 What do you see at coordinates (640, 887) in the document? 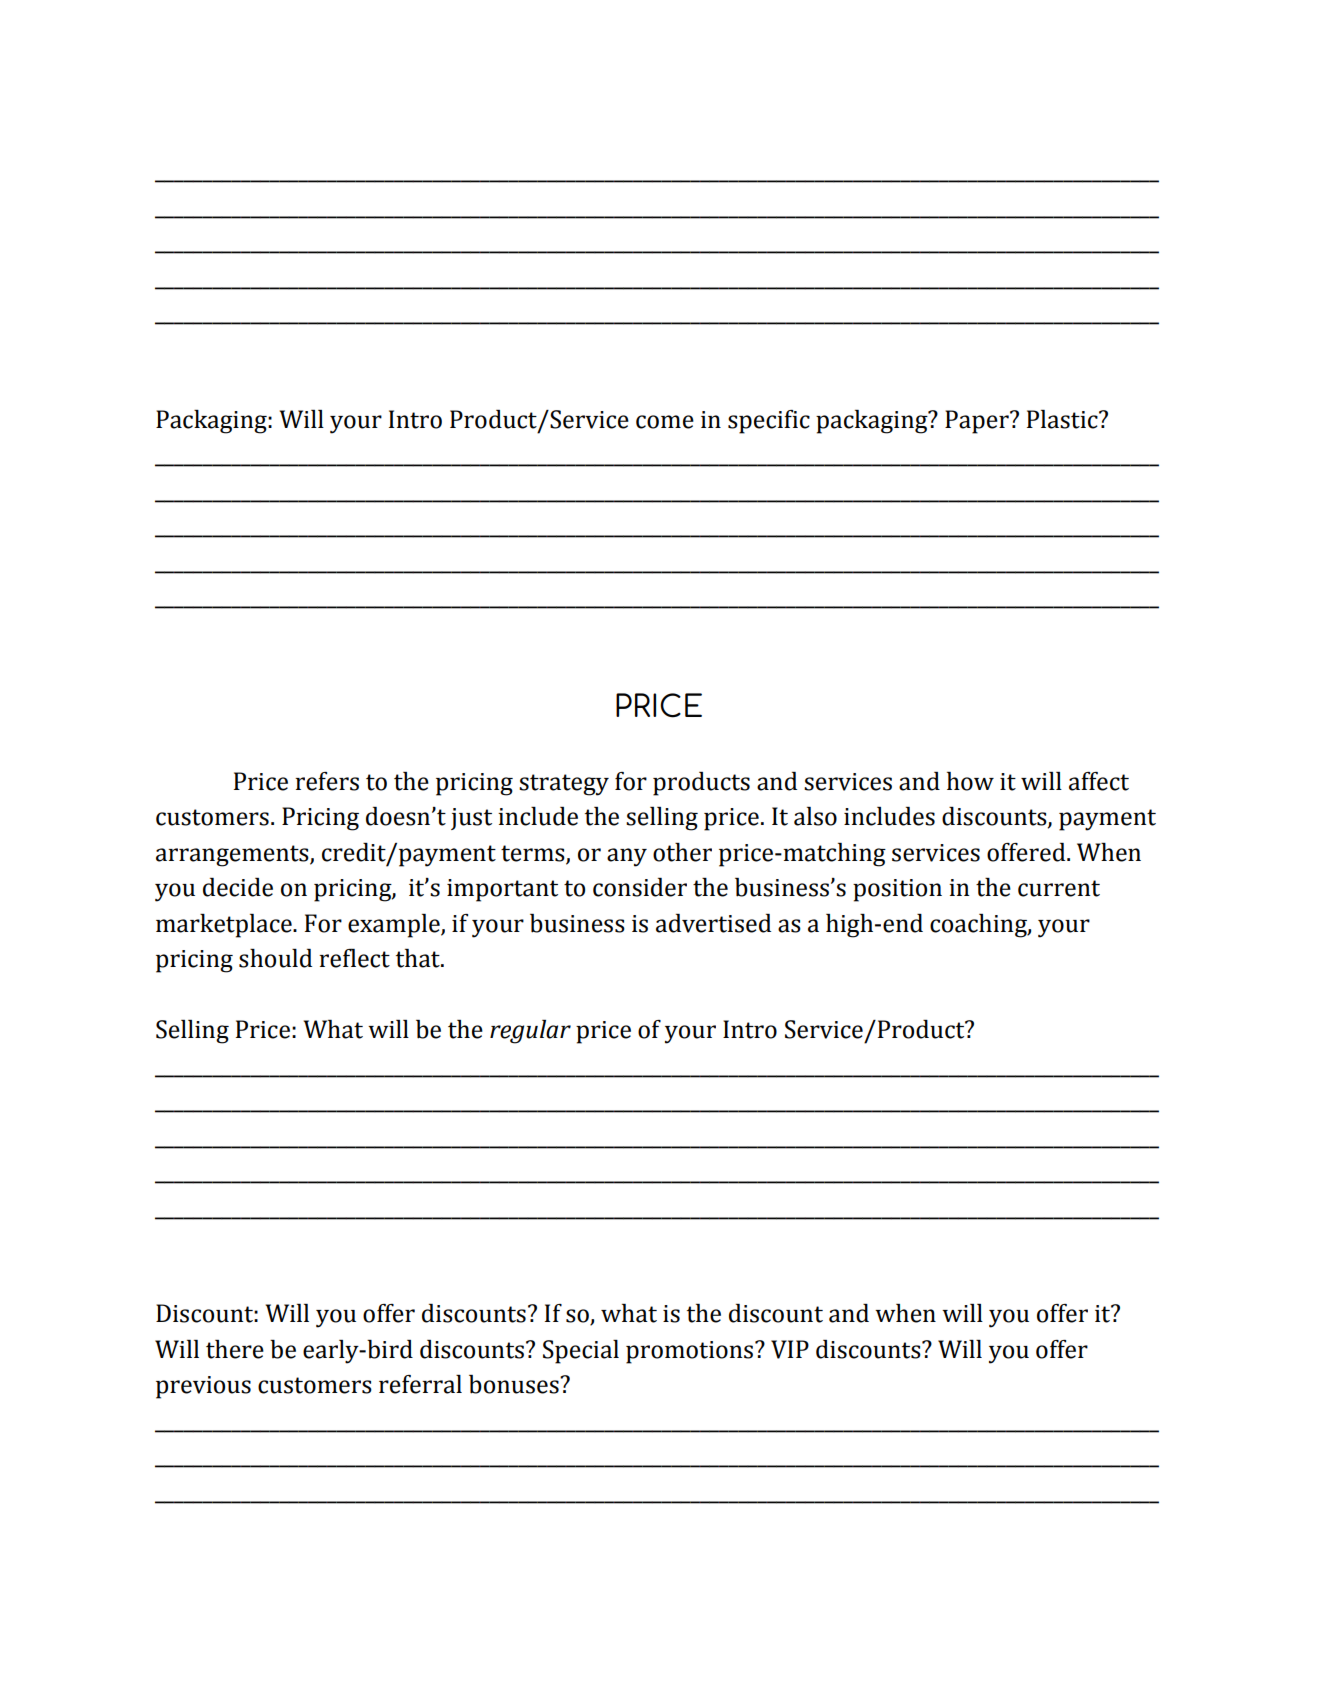
I see `consider` at bounding box center [640, 887].
